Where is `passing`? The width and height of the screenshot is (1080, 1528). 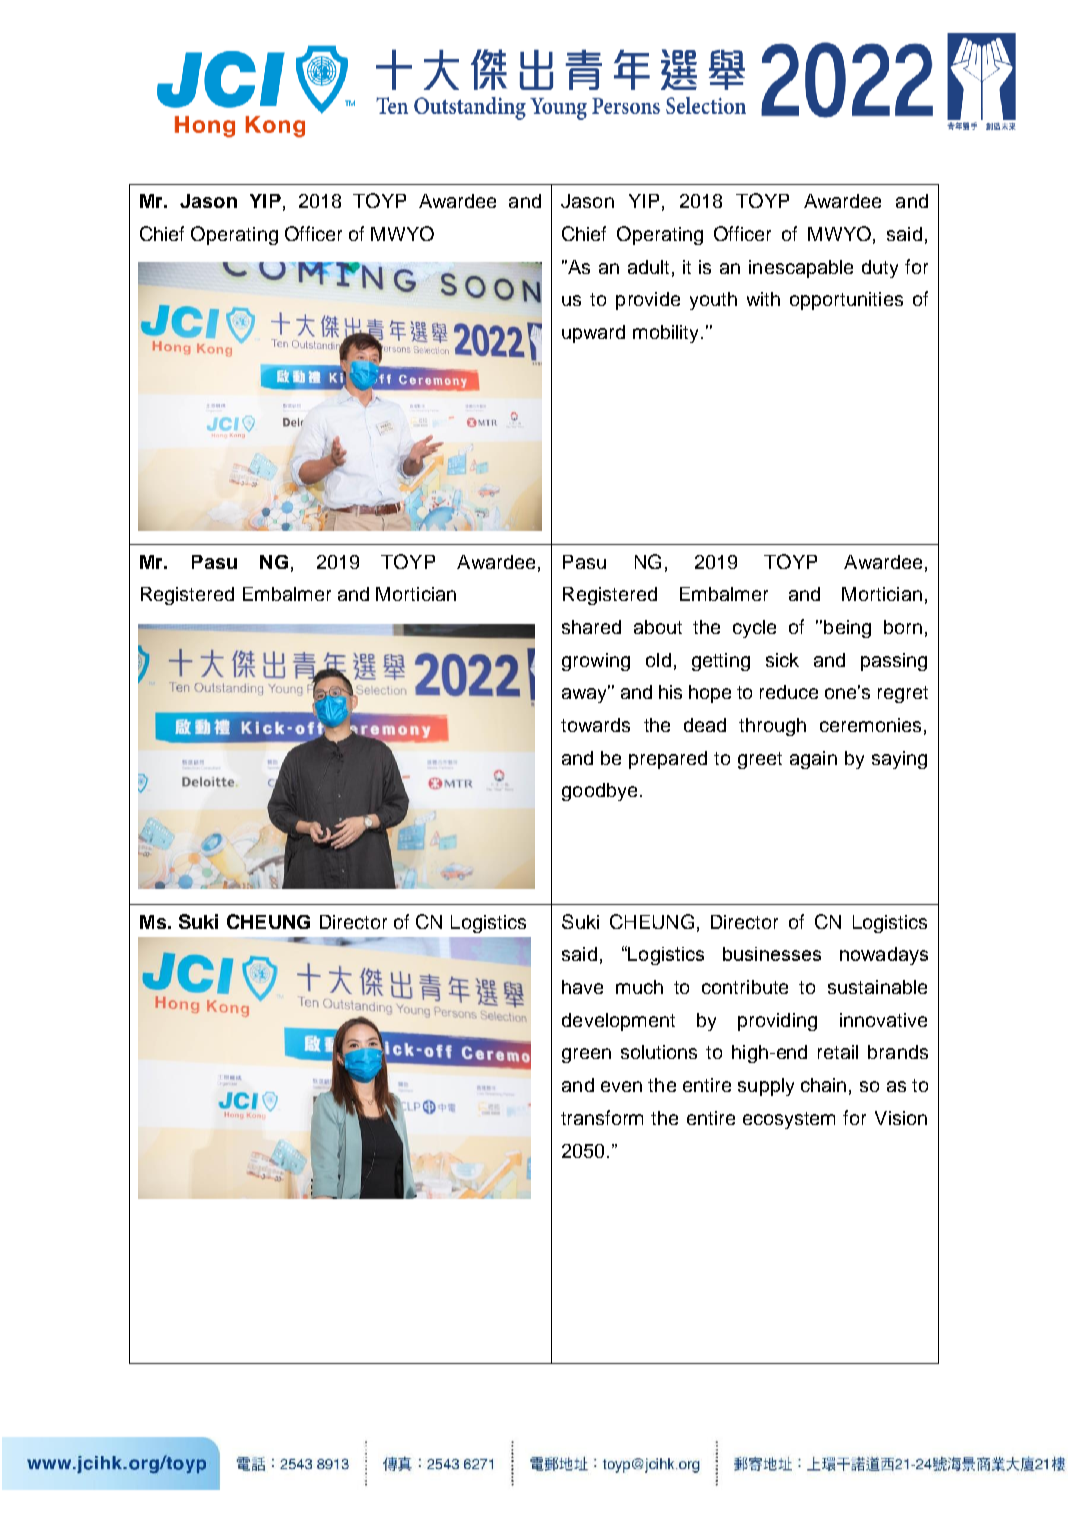 passing is located at coordinates (894, 662).
